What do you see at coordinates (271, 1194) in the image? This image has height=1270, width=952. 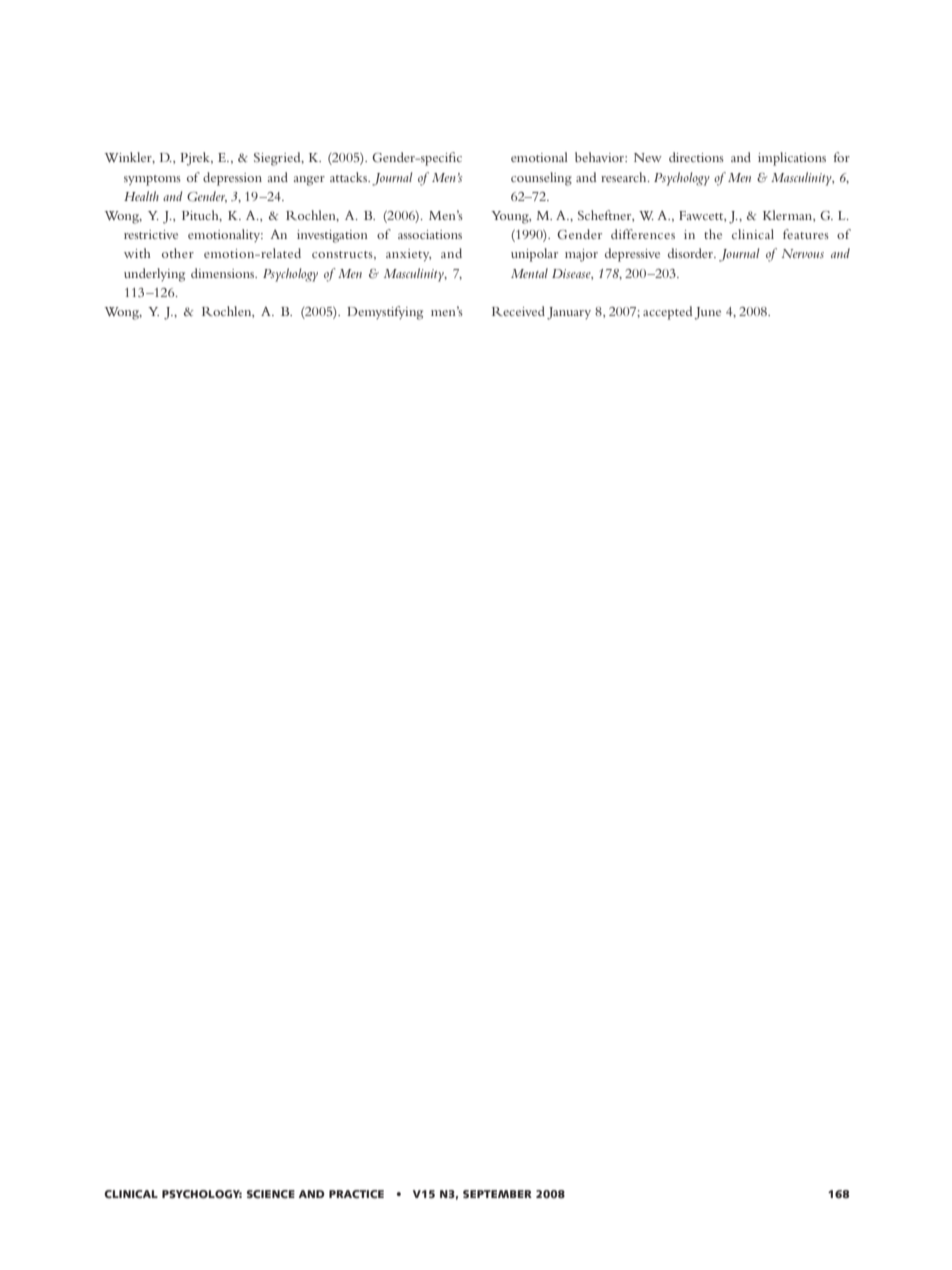 I see `SCIENCE` at bounding box center [271, 1194].
